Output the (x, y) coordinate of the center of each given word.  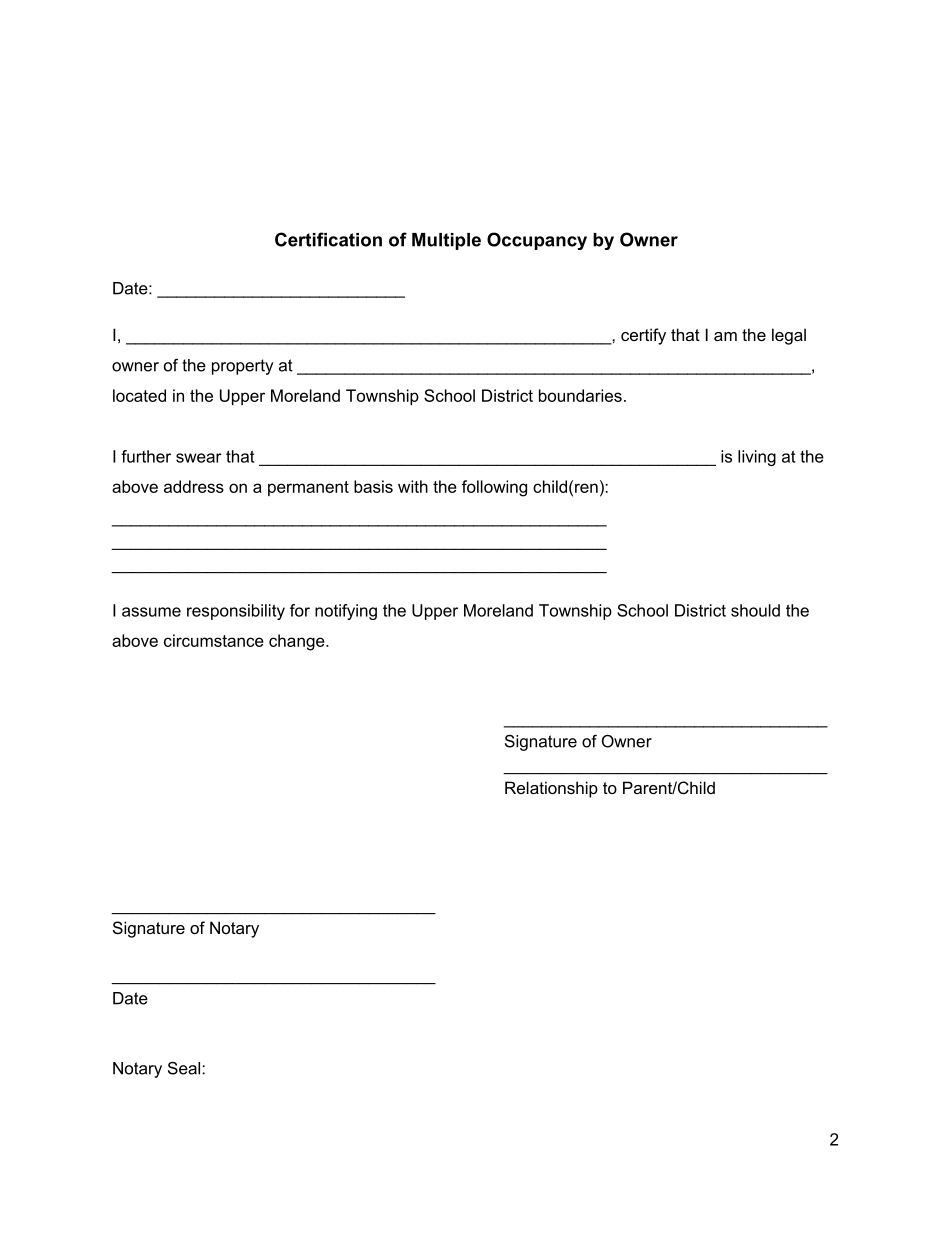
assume (151, 612)
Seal (185, 1068)
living (757, 458)
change (298, 642)
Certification (328, 239)
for (300, 610)
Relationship (551, 789)
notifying (346, 612)
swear (199, 458)
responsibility (236, 612)
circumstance (214, 640)
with (413, 486)
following (494, 488)
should (755, 610)
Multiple (446, 241)
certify (643, 336)
